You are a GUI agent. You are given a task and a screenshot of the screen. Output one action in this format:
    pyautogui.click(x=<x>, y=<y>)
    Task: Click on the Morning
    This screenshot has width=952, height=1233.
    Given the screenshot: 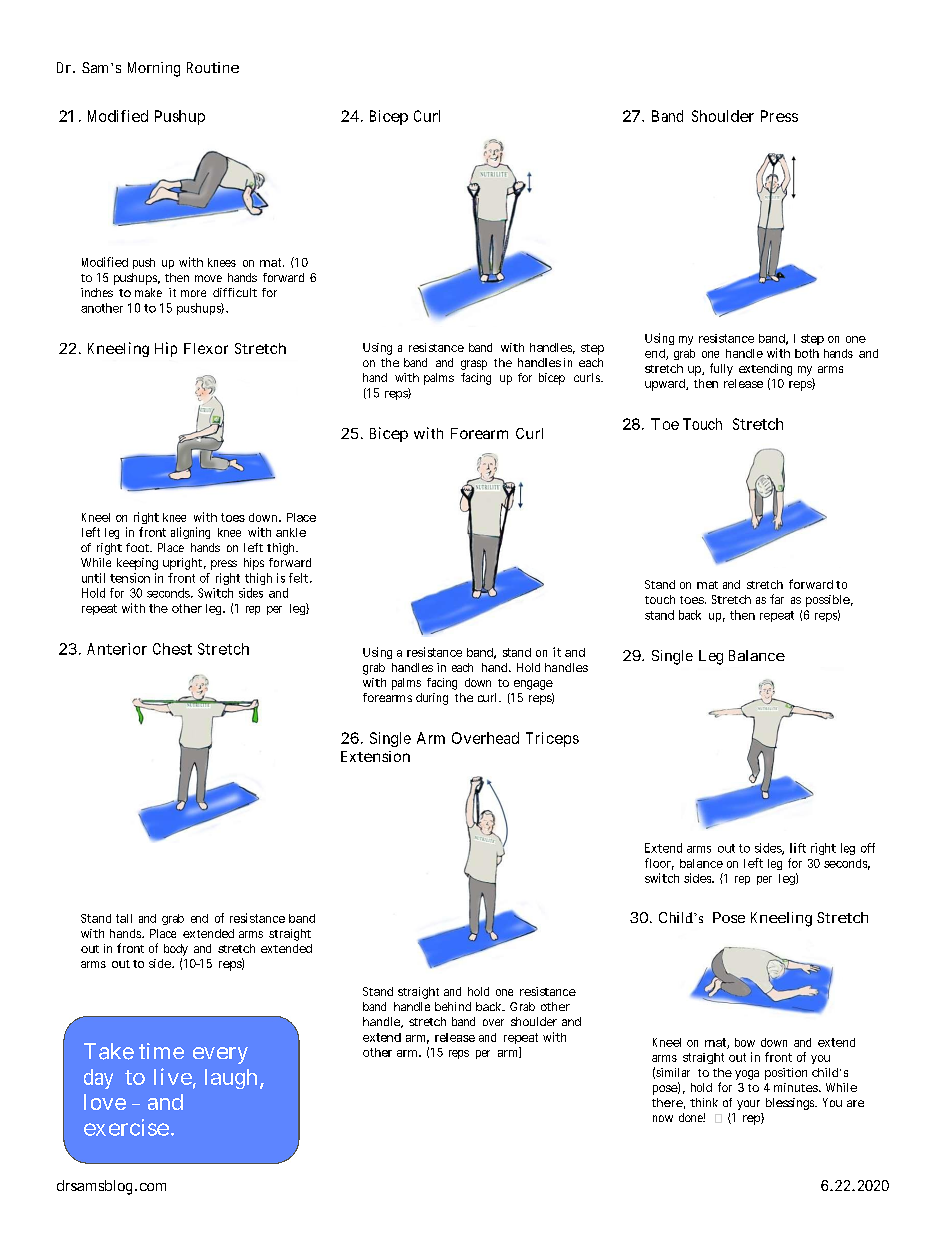 What is the action you would take?
    pyautogui.click(x=154, y=69)
